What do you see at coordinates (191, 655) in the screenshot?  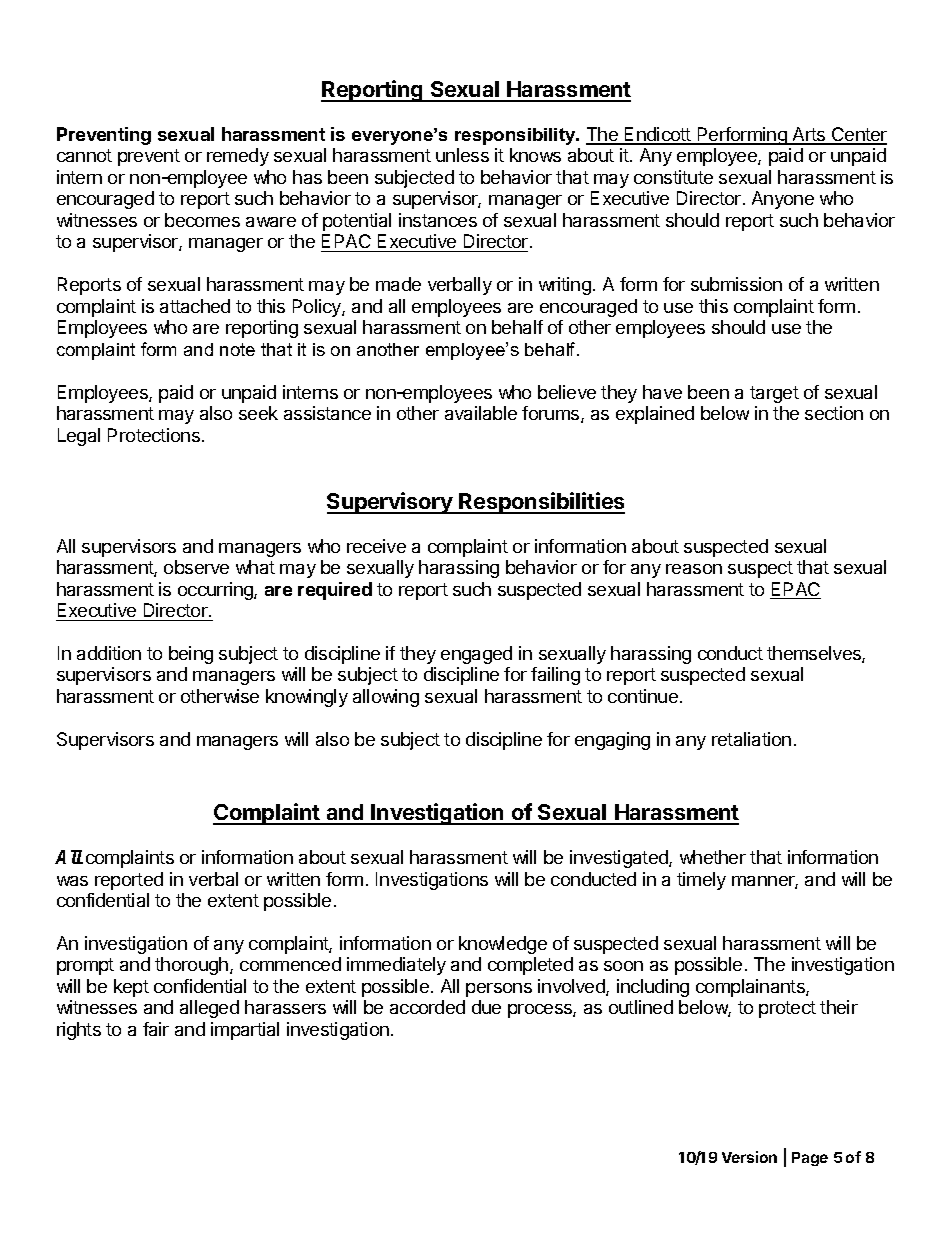 I see `being` at bounding box center [191, 655].
